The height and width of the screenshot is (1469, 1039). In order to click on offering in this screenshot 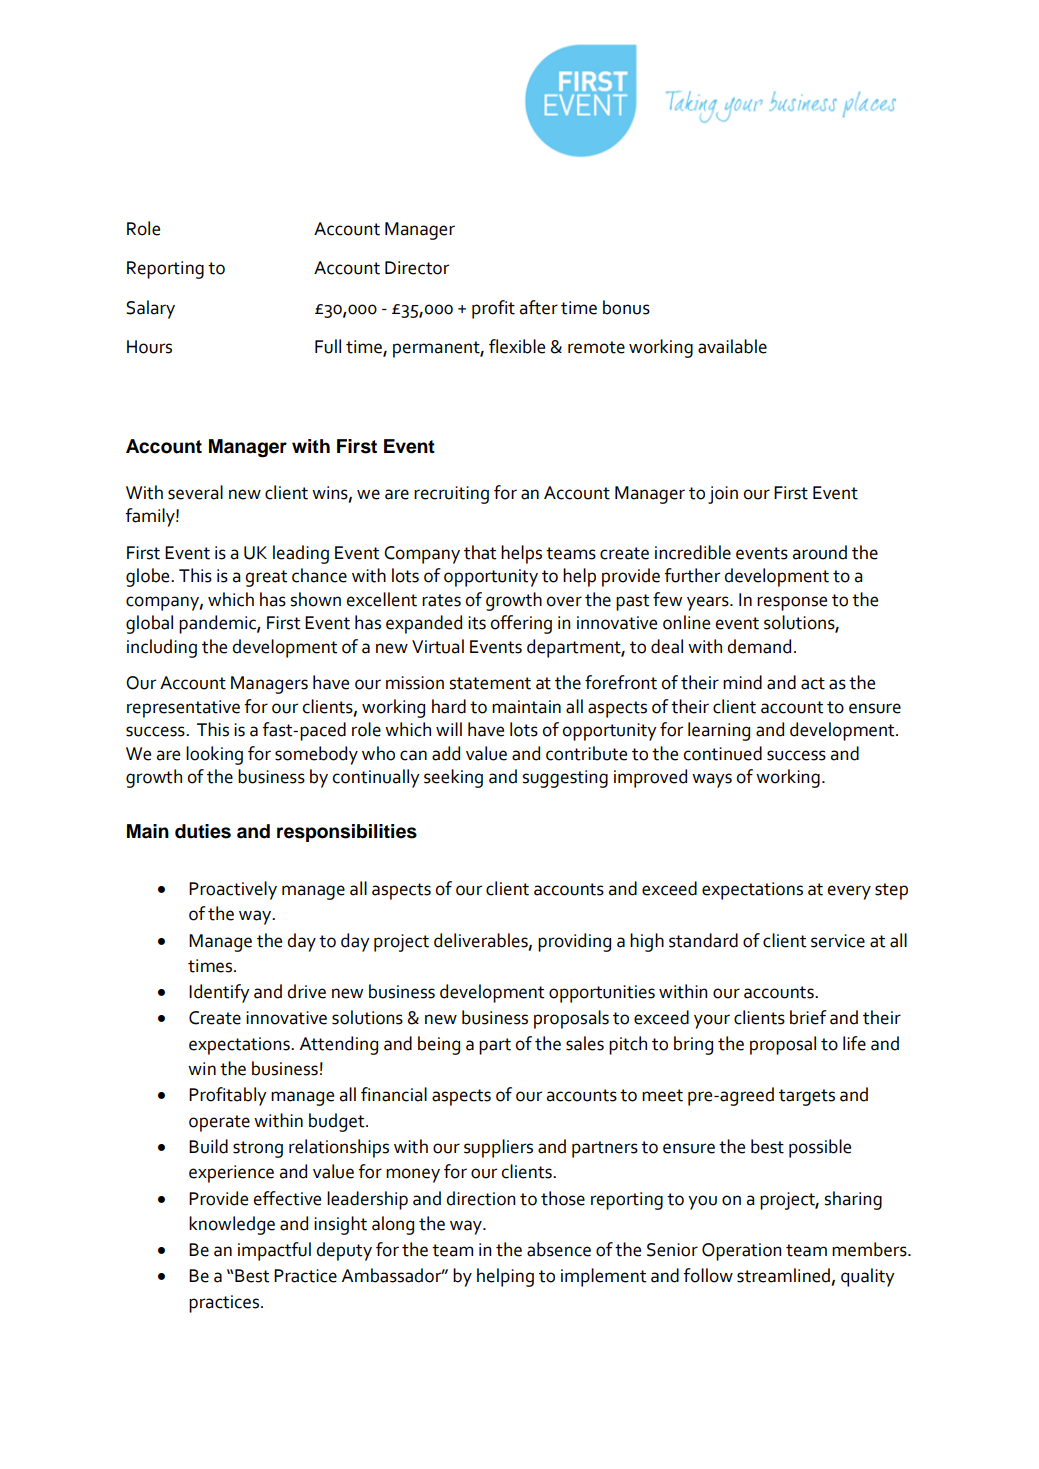, I will do `click(521, 624)`.
